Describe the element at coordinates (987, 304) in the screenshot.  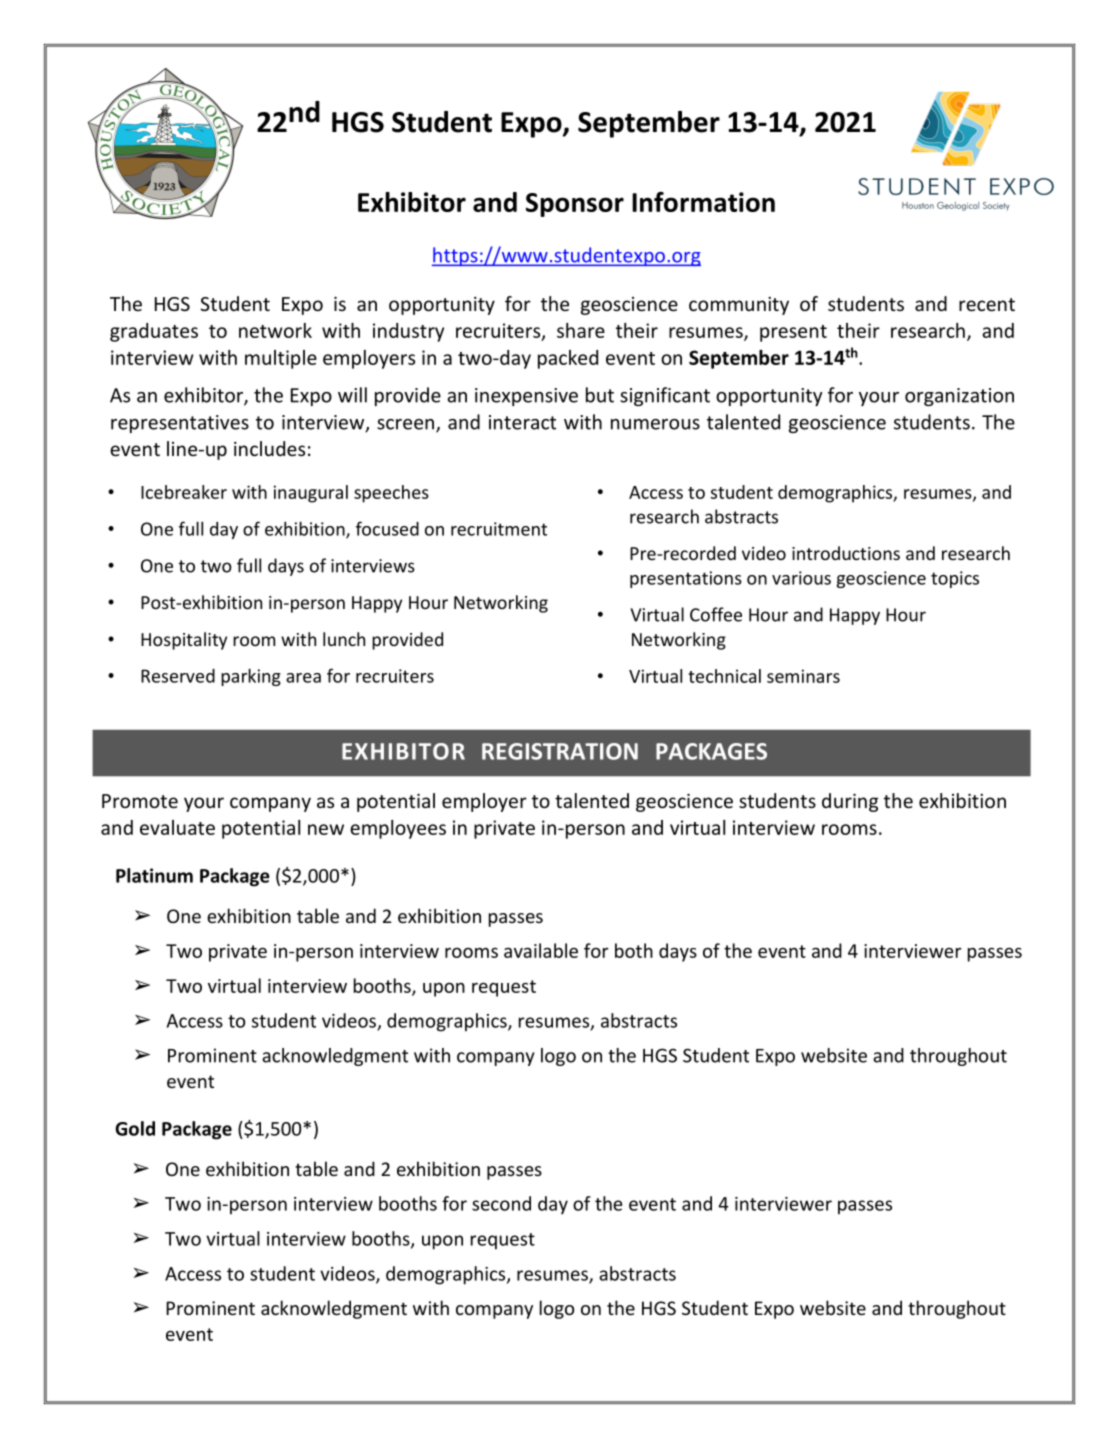
I see `recent` at that location.
